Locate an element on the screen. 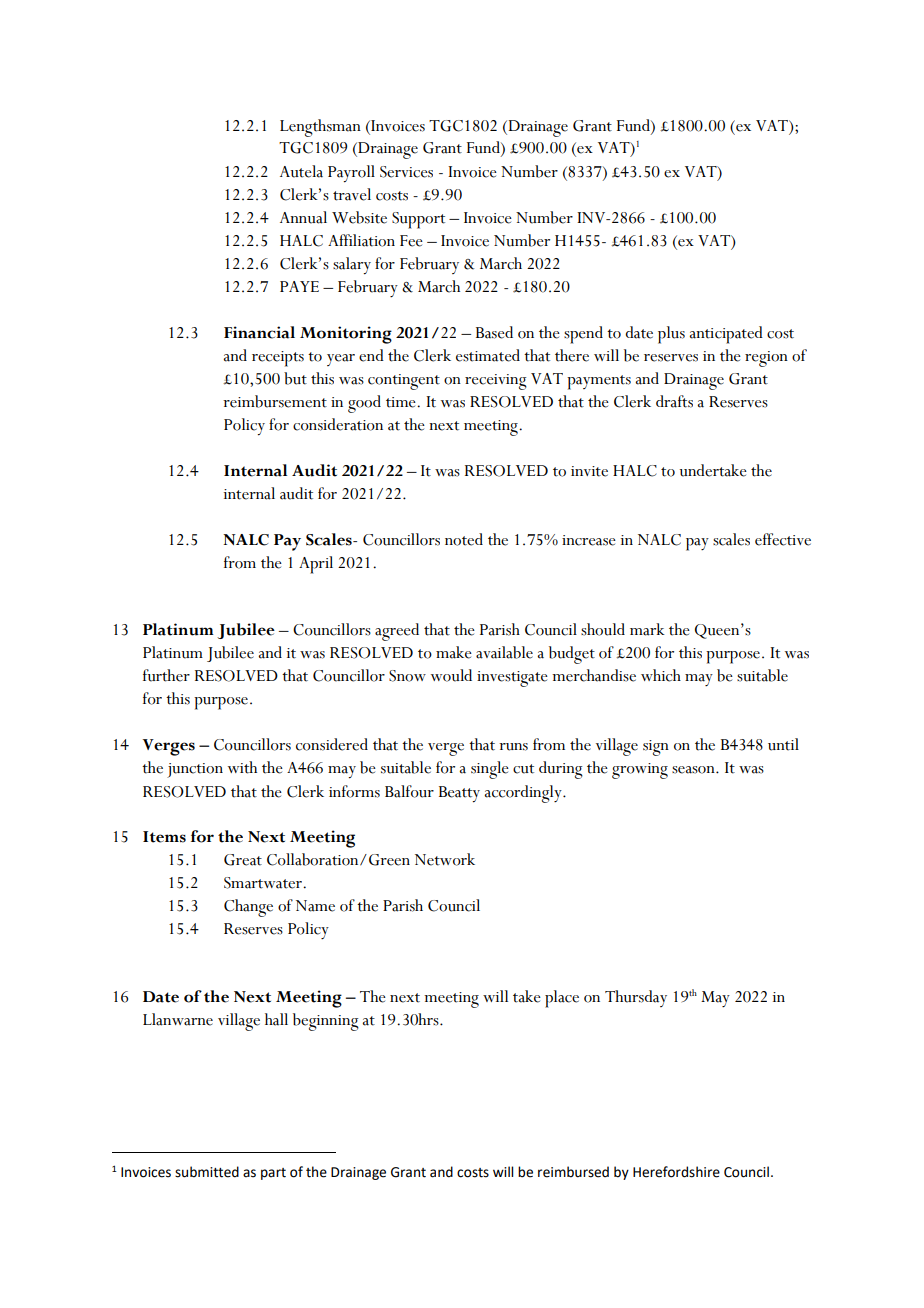  submitted is located at coordinates (207, 1172).
